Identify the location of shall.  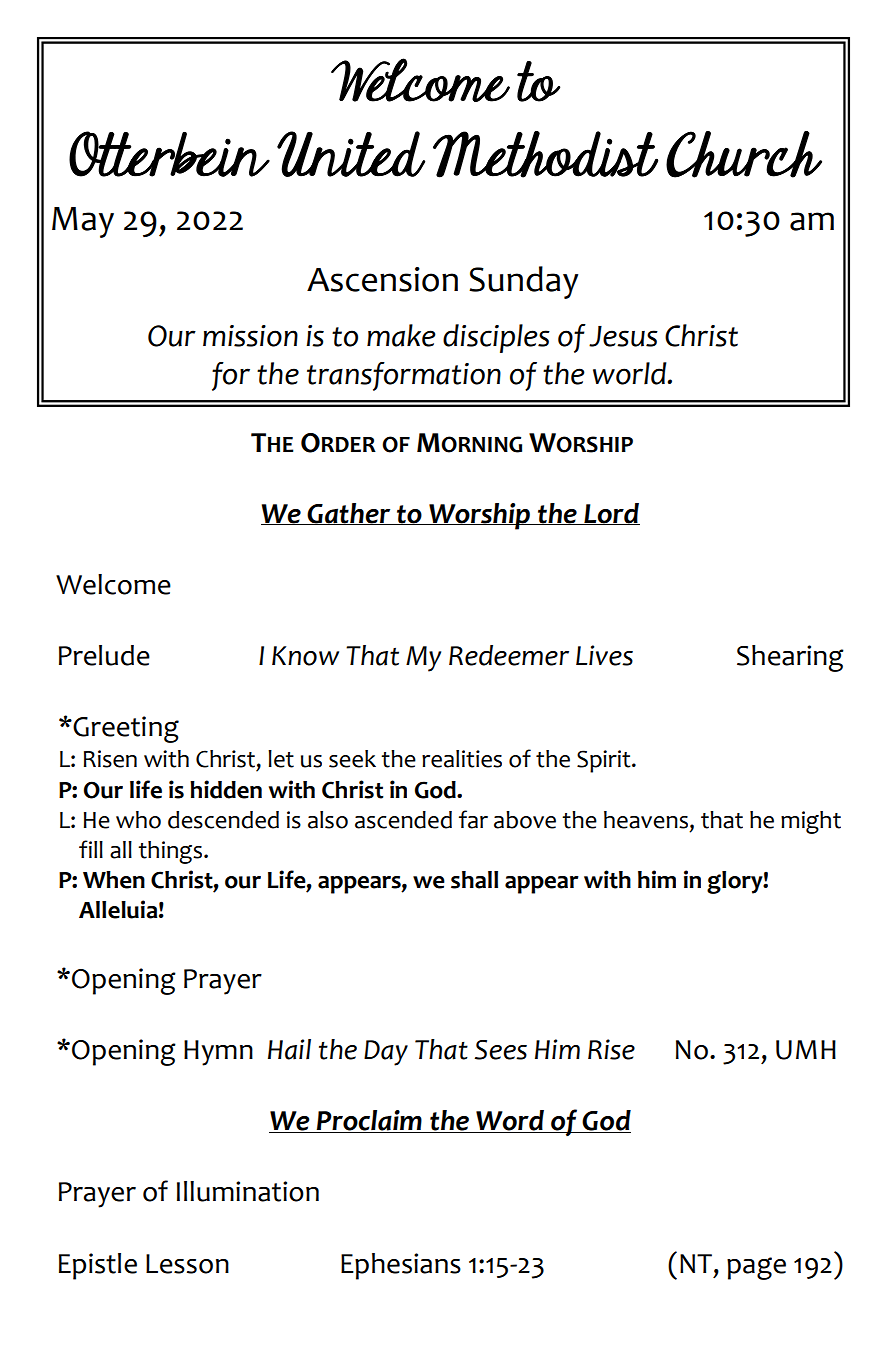
(474, 880).
